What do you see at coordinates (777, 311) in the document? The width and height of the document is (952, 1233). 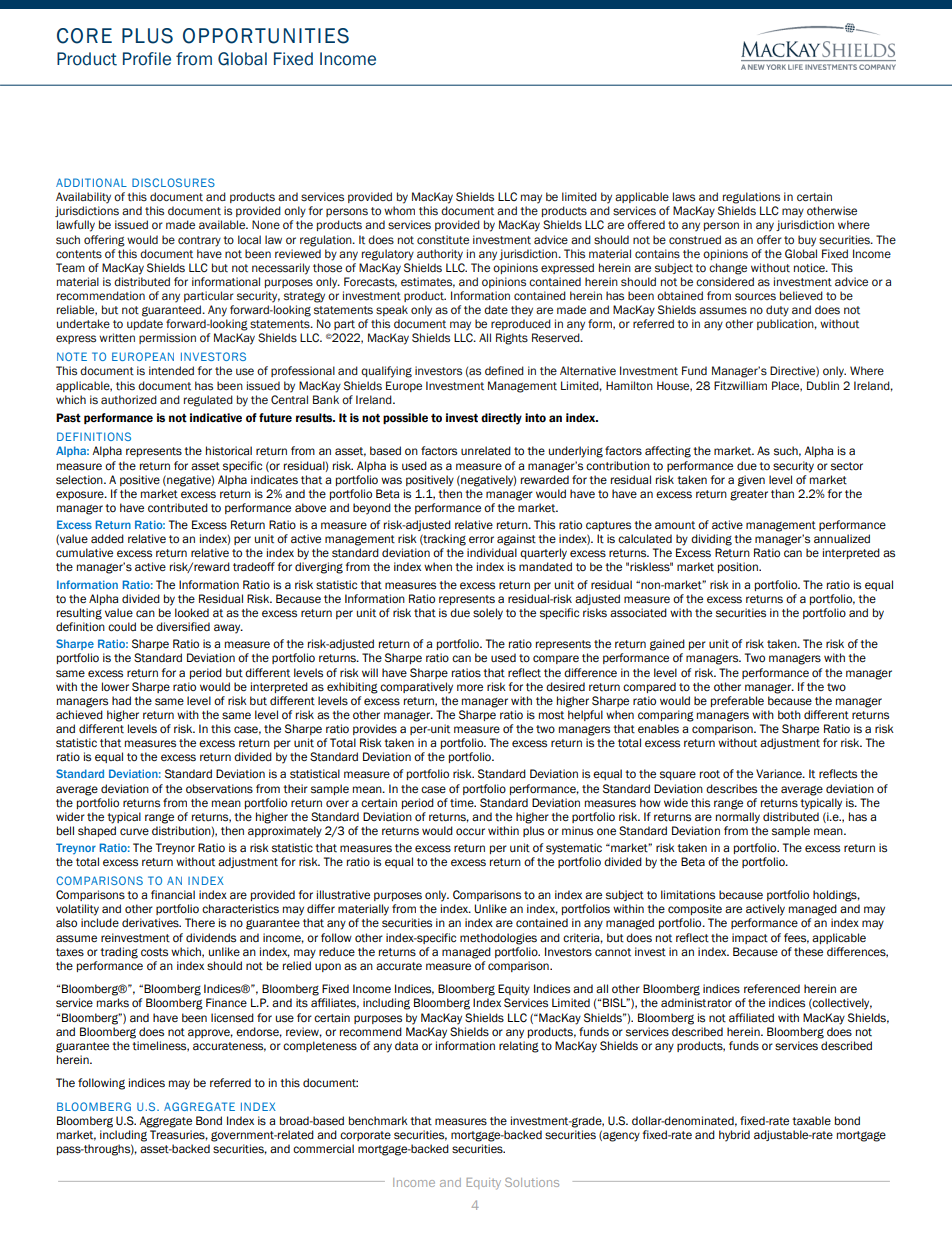 I see `duty` at bounding box center [777, 311].
